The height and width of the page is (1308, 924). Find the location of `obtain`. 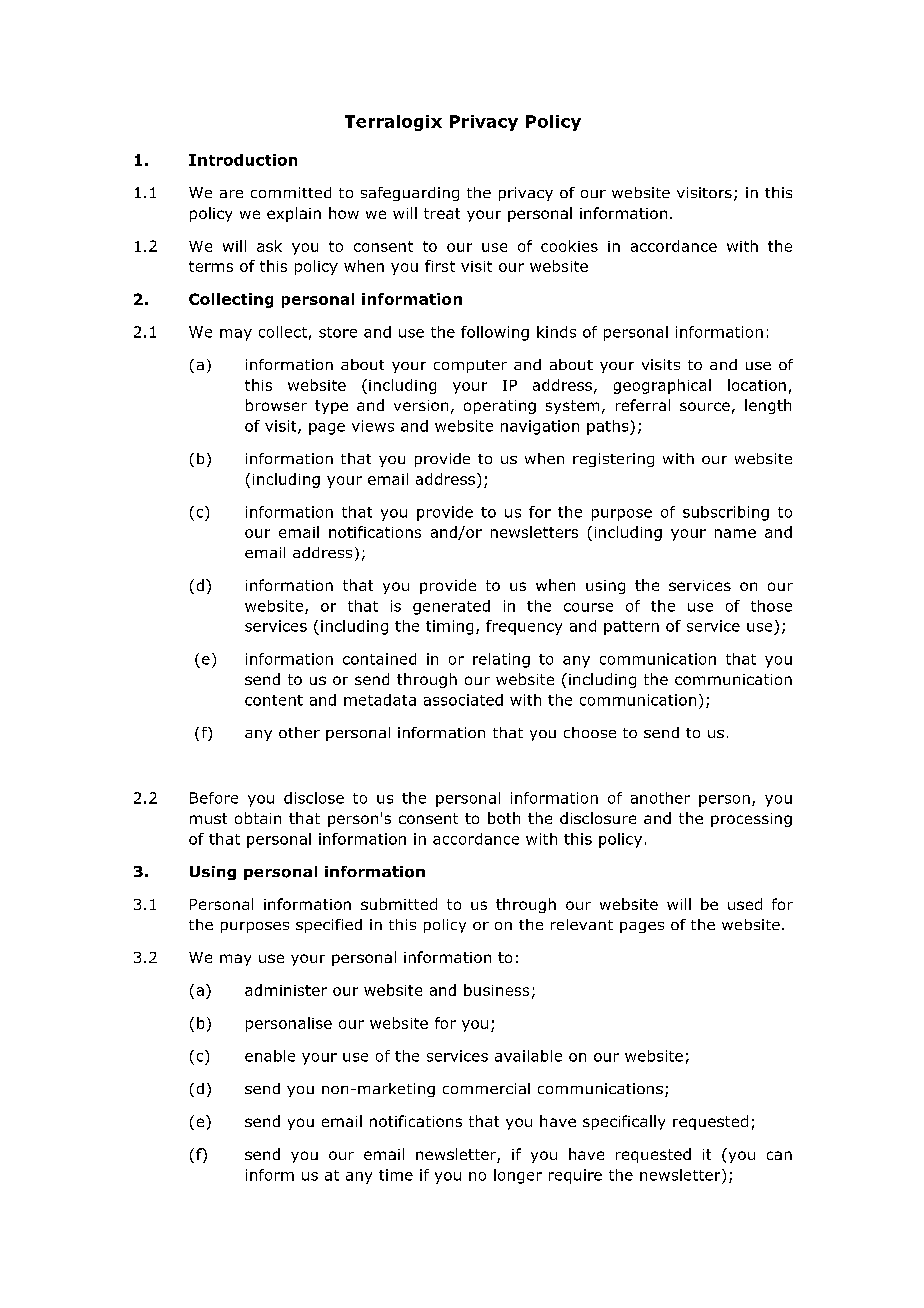

obtain is located at coordinates (258, 818).
